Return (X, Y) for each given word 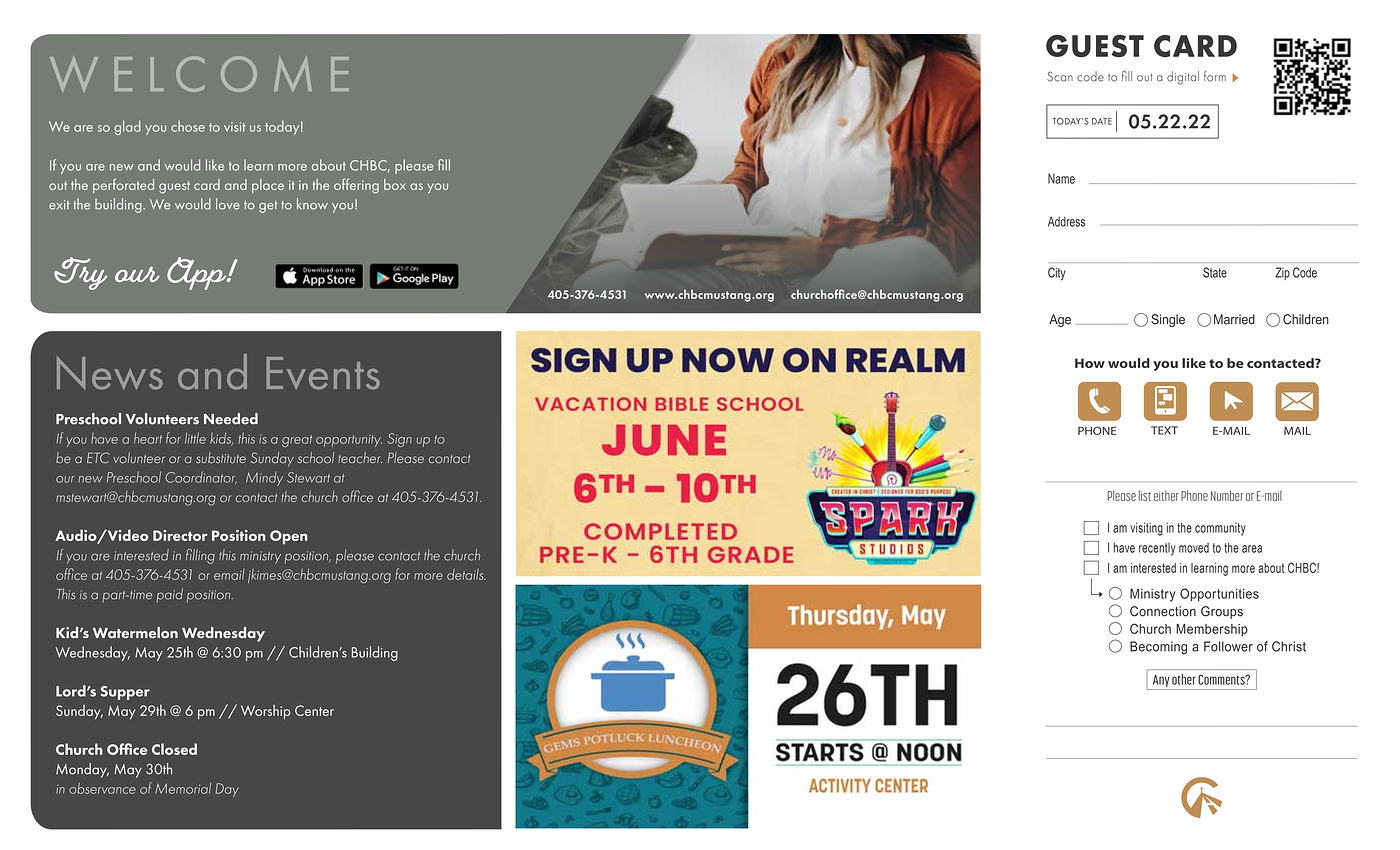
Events (323, 373)
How (1090, 363)
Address (1066, 221)
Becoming (1158, 647)
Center (314, 710)
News (110, 373)
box (395, 184)
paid (170, 595)
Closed (174, 749)
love (228, 204)
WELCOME (199, 74)
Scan (1060, 76)
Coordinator (201, 477)
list (1145, 495)
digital (1183, 78)
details (466, 574)
